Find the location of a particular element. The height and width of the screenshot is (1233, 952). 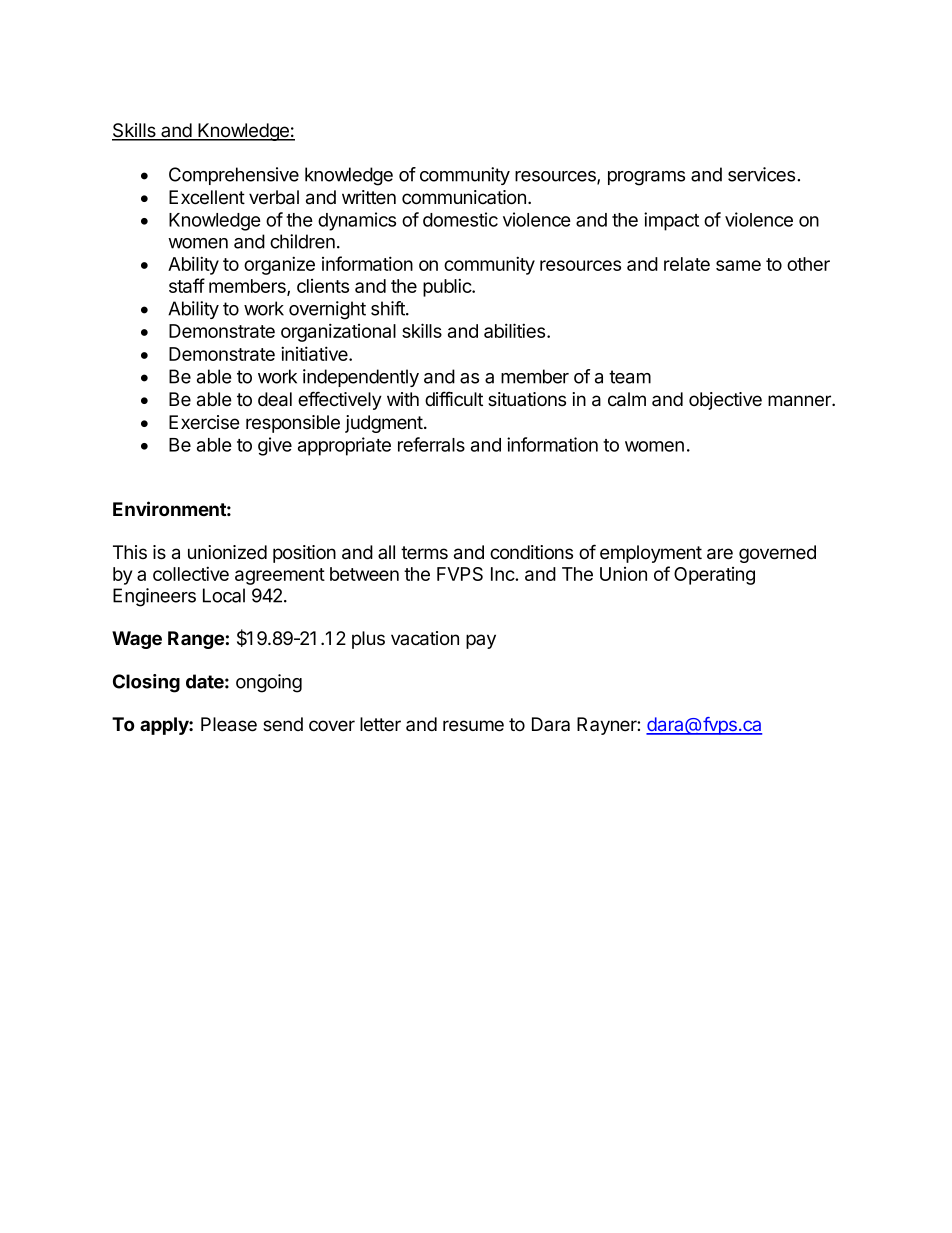

give is located at coordinates (275, 446).
